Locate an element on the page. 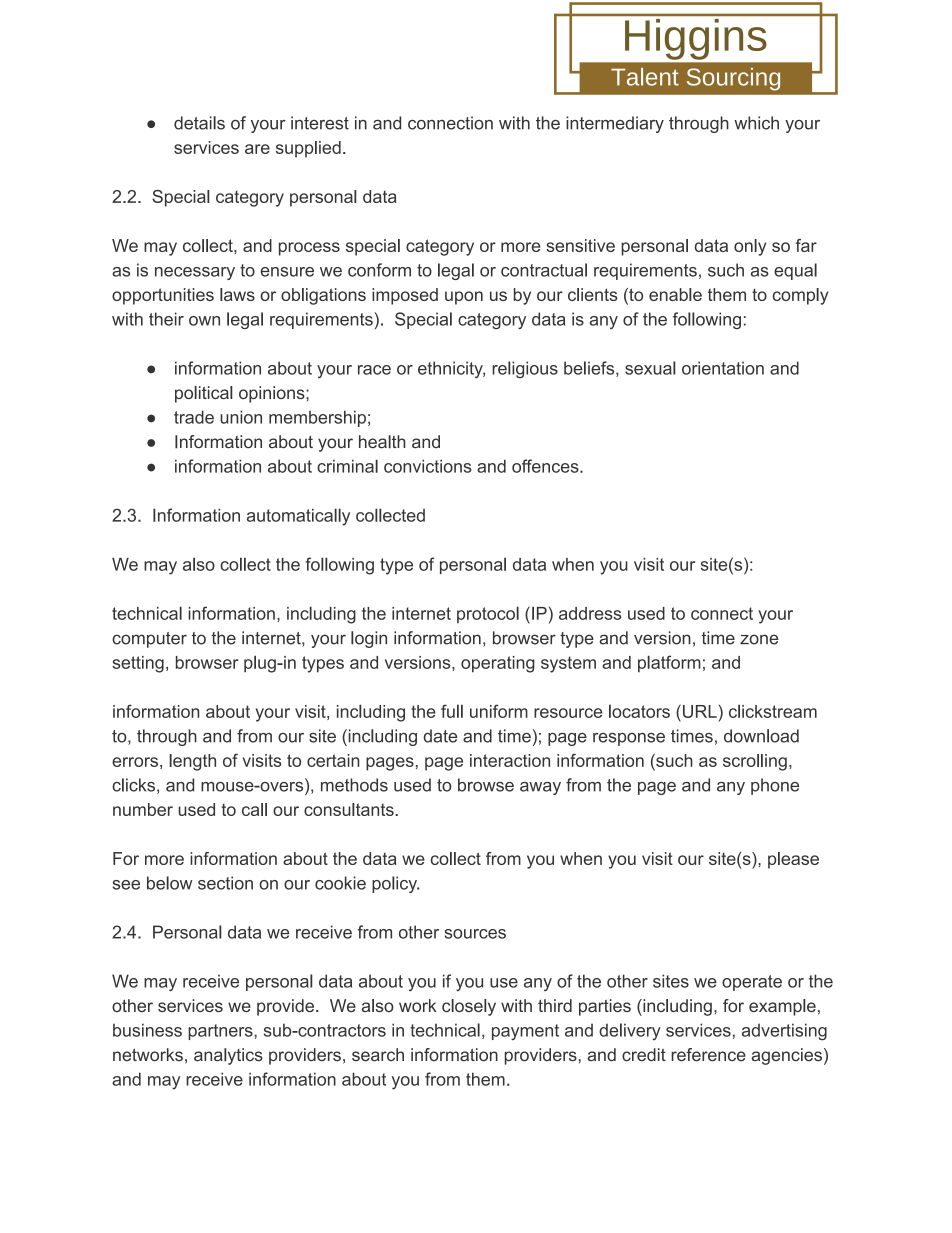 The width and height of the document is (952, 1233). reference is located at coordinates (708, 1055).
